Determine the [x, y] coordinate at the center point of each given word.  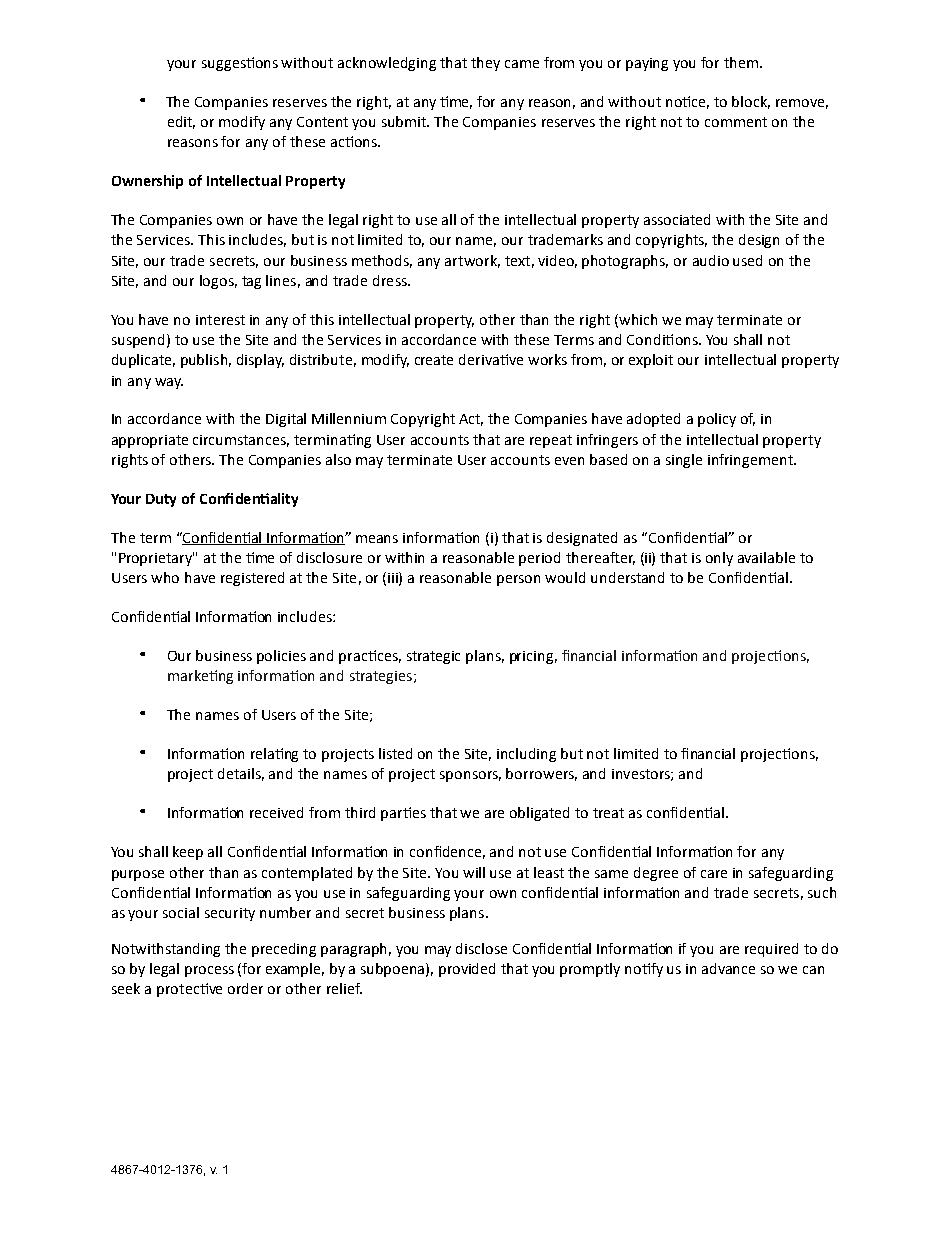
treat [608, 813]
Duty [161, 500]
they [485, 64]
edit [181, 122]
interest [220, 320]
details [241, 774]
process [209, 971]
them [742, 62]
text [517, 261]
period [539, 559]
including [526, 755]
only [719, 559]
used [747, 260]
